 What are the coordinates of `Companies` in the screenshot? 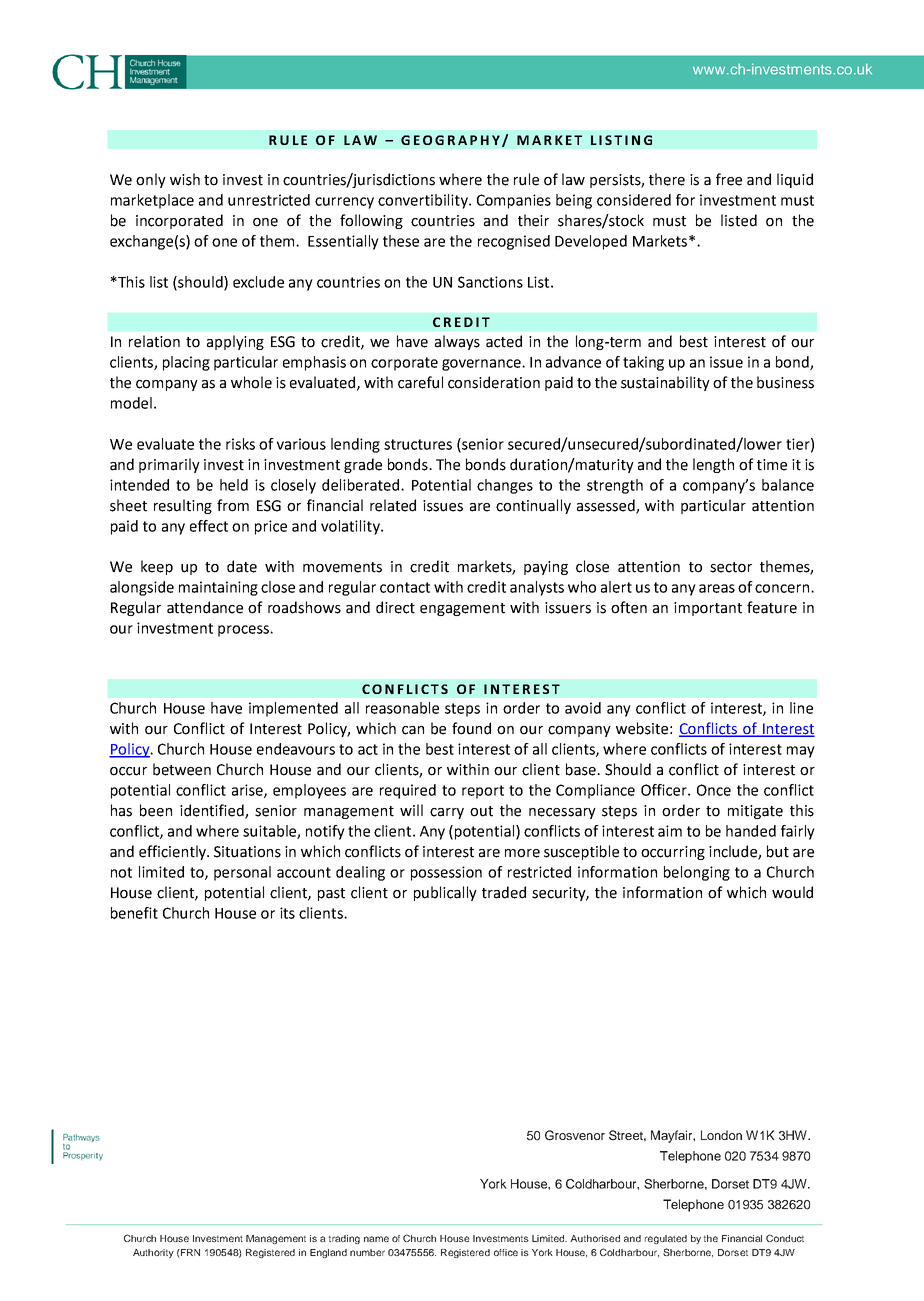 It's located at (514, 201).
